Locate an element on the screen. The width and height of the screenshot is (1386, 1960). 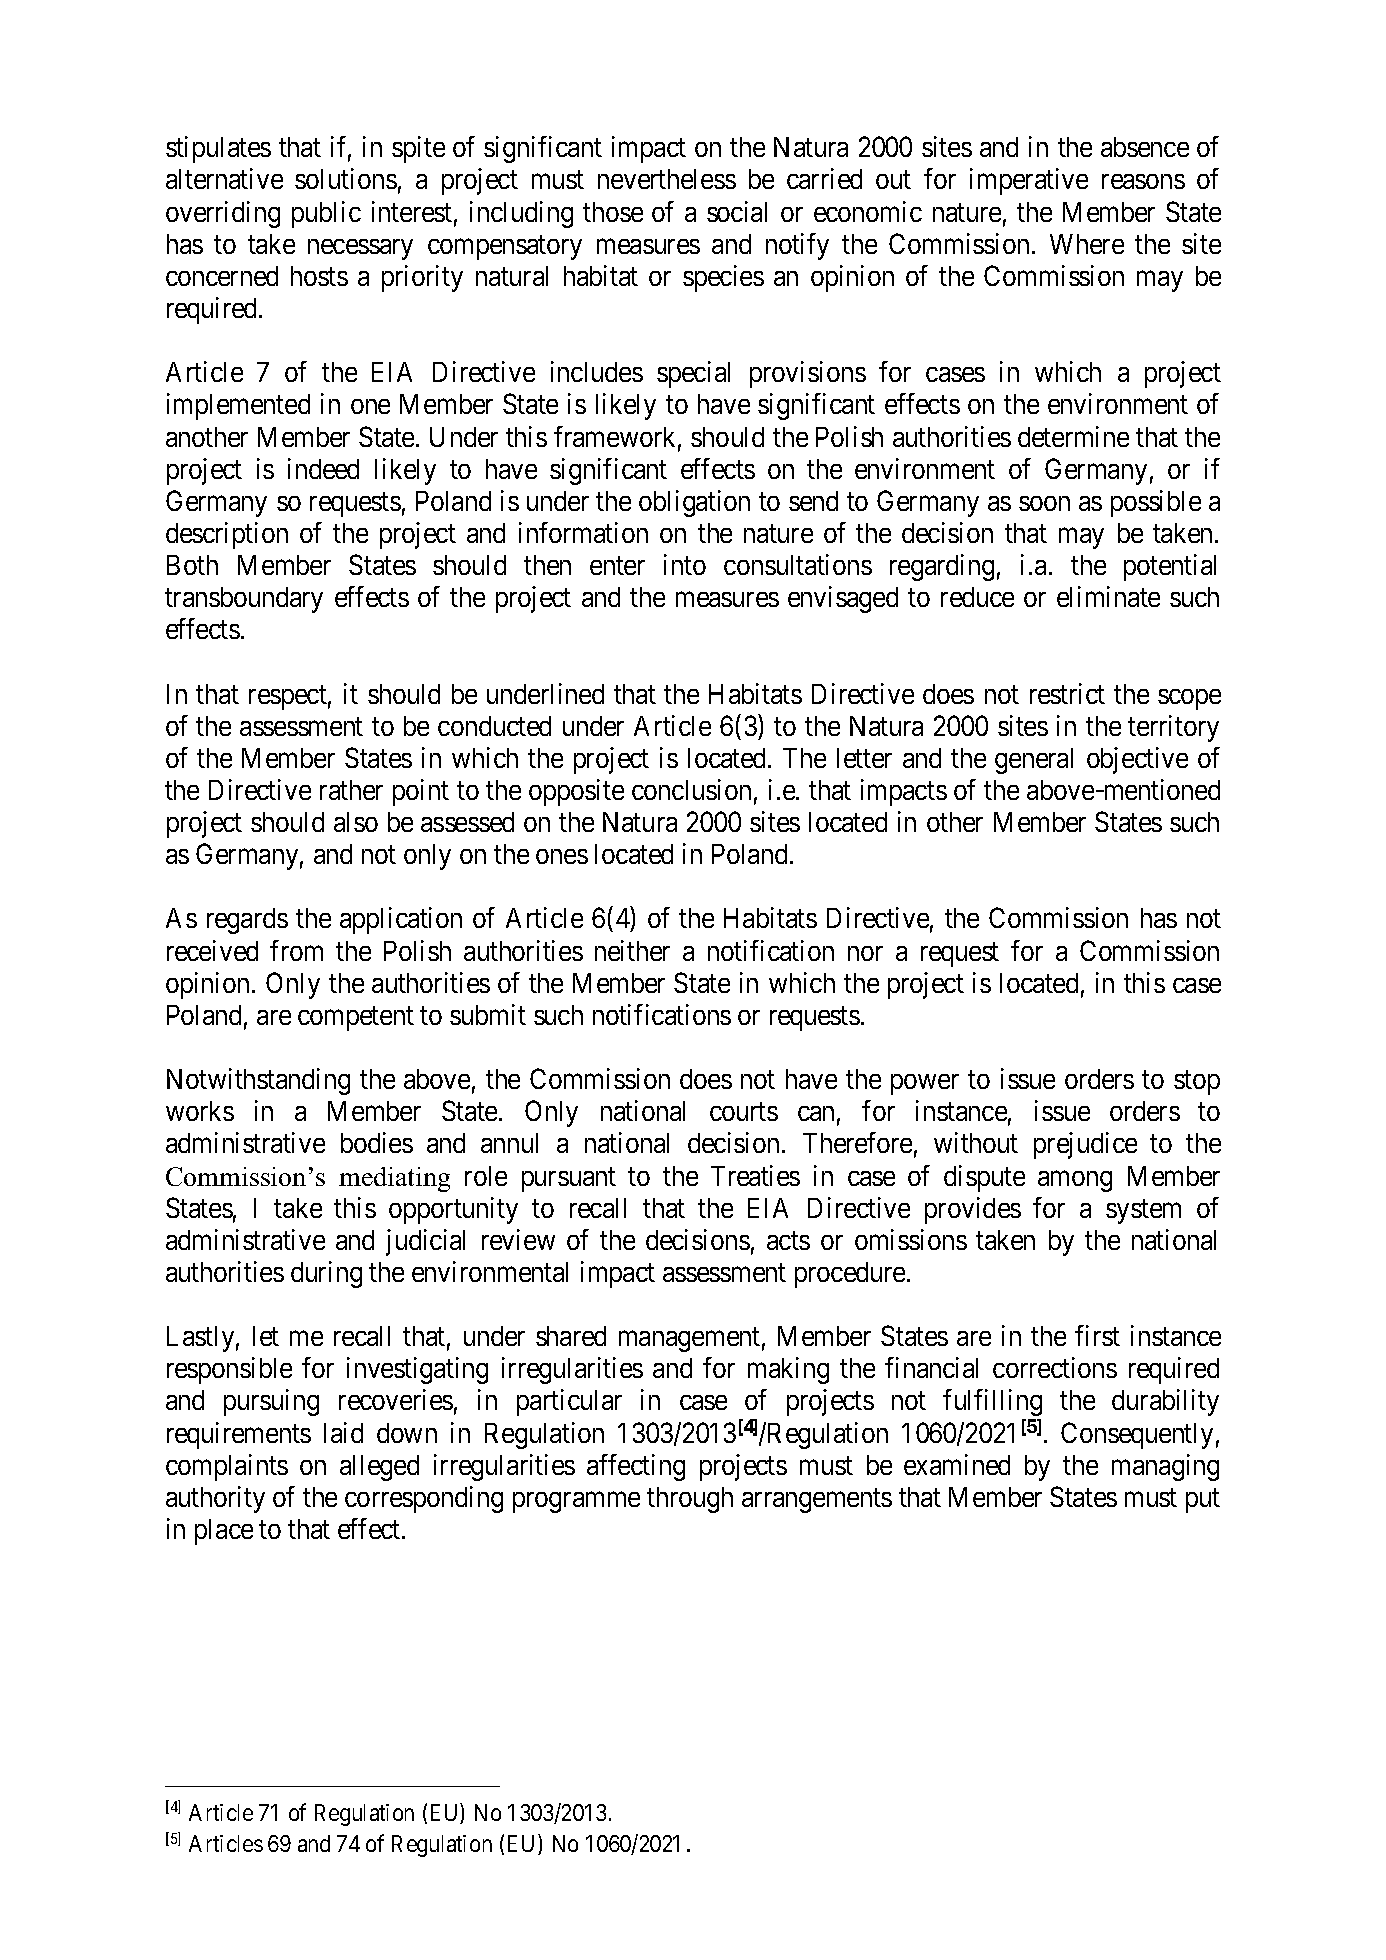
imperative is located at coordinates (1029, 181).
